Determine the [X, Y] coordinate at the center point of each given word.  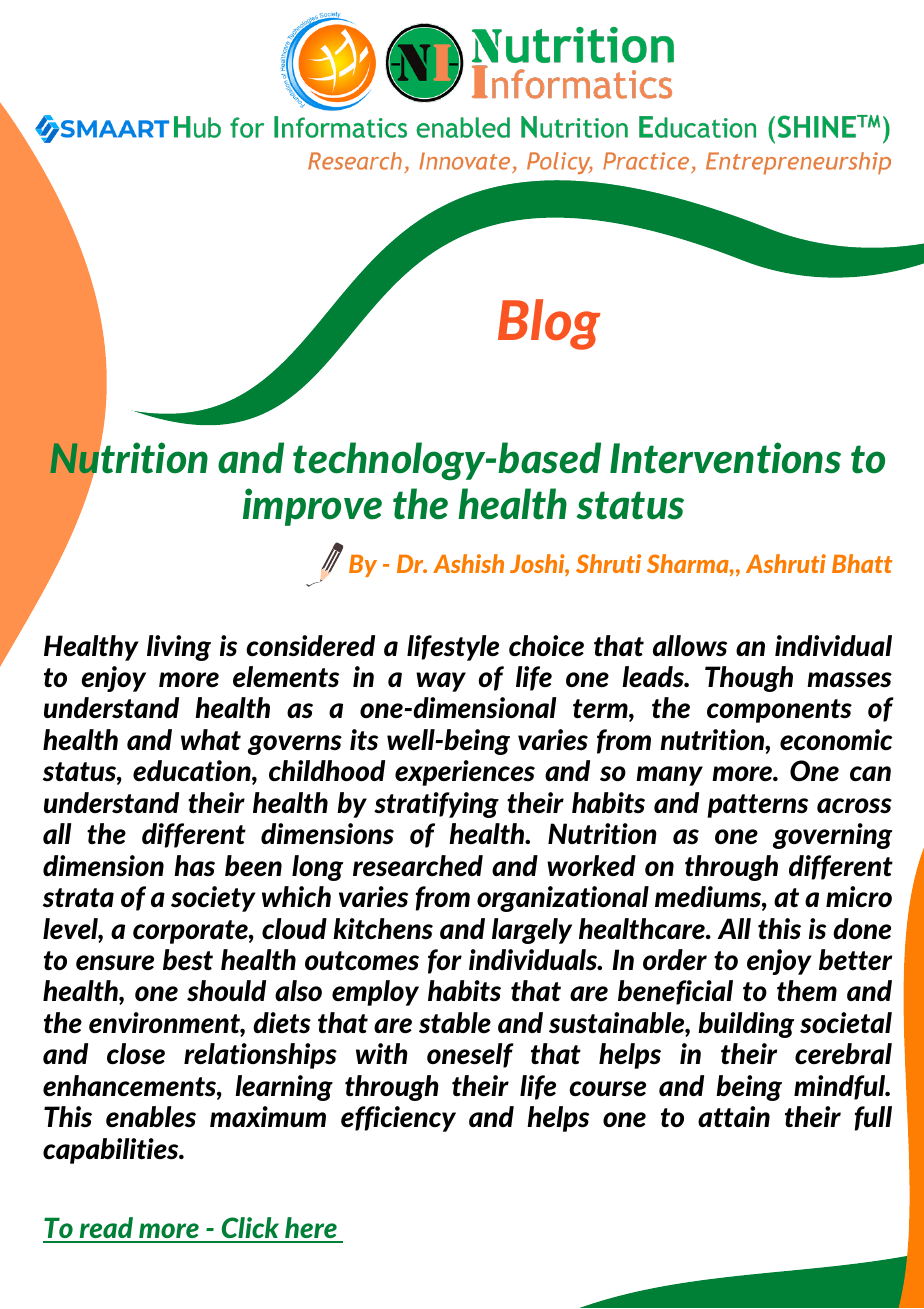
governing [832, 836]
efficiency [398, 1119]
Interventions [725, 458]
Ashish [468, 563]
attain [734, 1117]
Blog [549, 324]
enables [151, 1116]
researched [418, 866]
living [179, 648]
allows [690, 646]
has [194, 865]
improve [312, 507]
